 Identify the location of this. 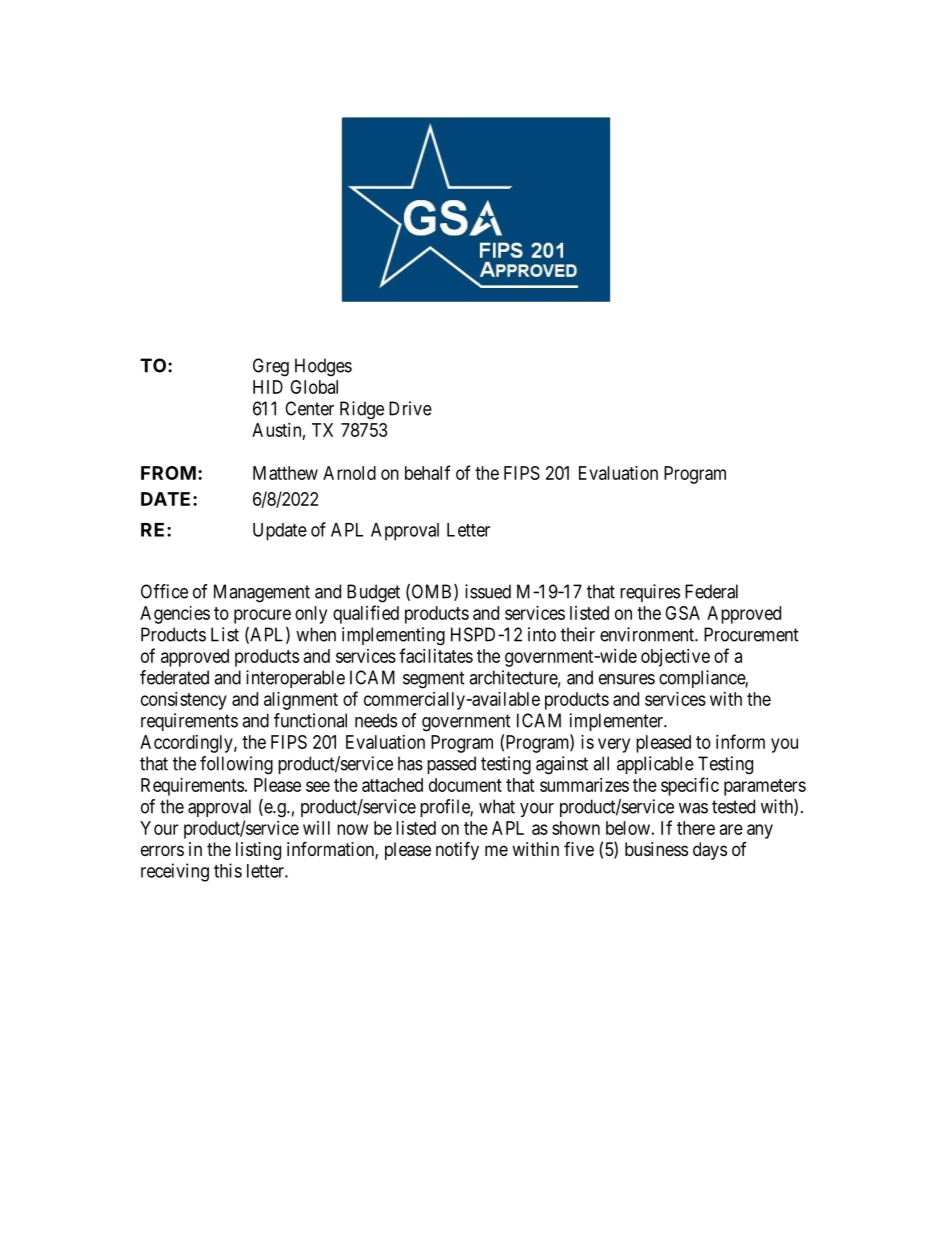
(228, 870).
